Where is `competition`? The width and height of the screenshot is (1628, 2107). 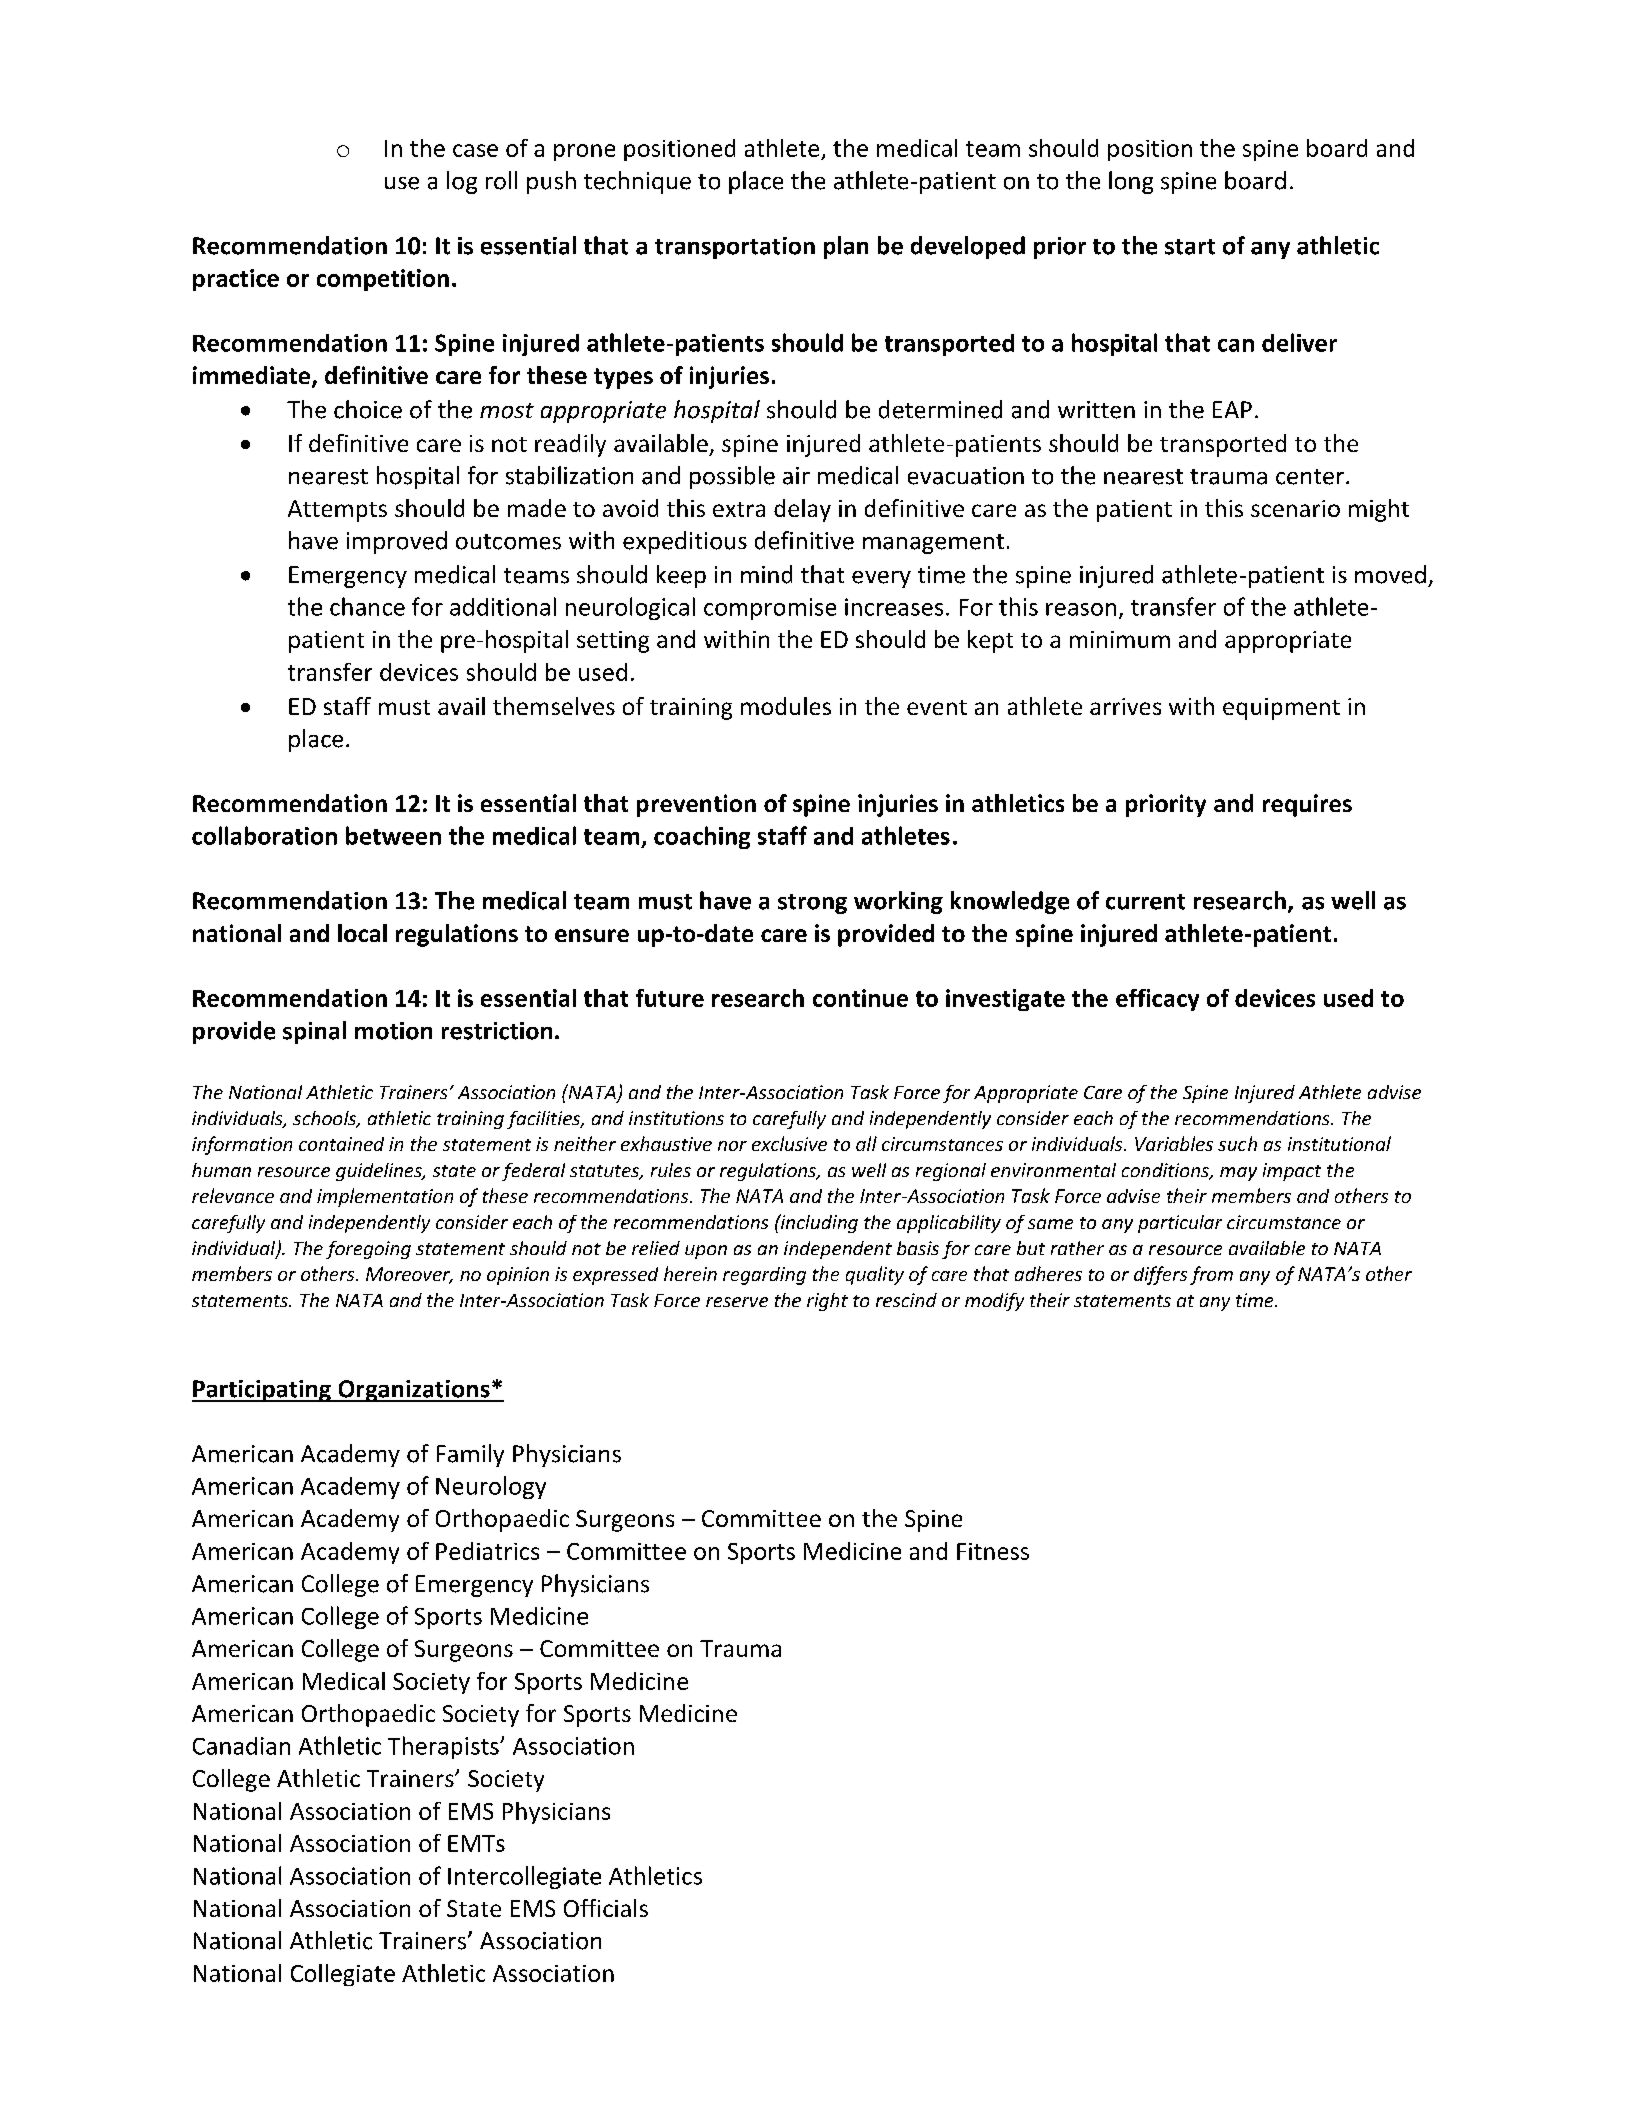
competition is located at coordinates (383, 280).
